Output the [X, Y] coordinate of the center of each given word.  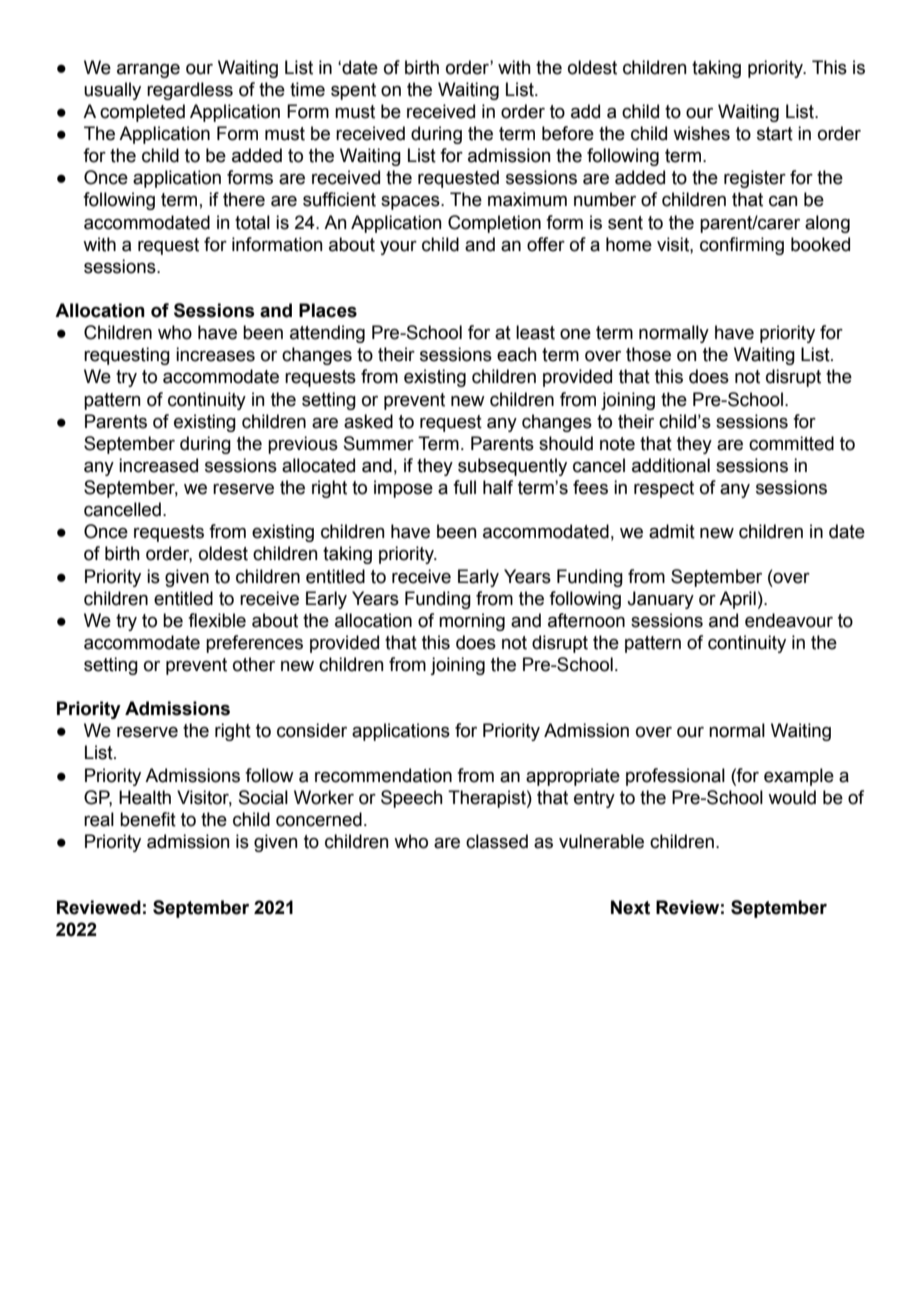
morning [472, 622]
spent [353, 91]
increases [215, 354]
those [648, 354]
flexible [217, 620]
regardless [190, 91]
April [737, 600]
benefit [148, 819]
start [775, 134]
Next [630, 907]
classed [497, 841]
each [517, 354]
